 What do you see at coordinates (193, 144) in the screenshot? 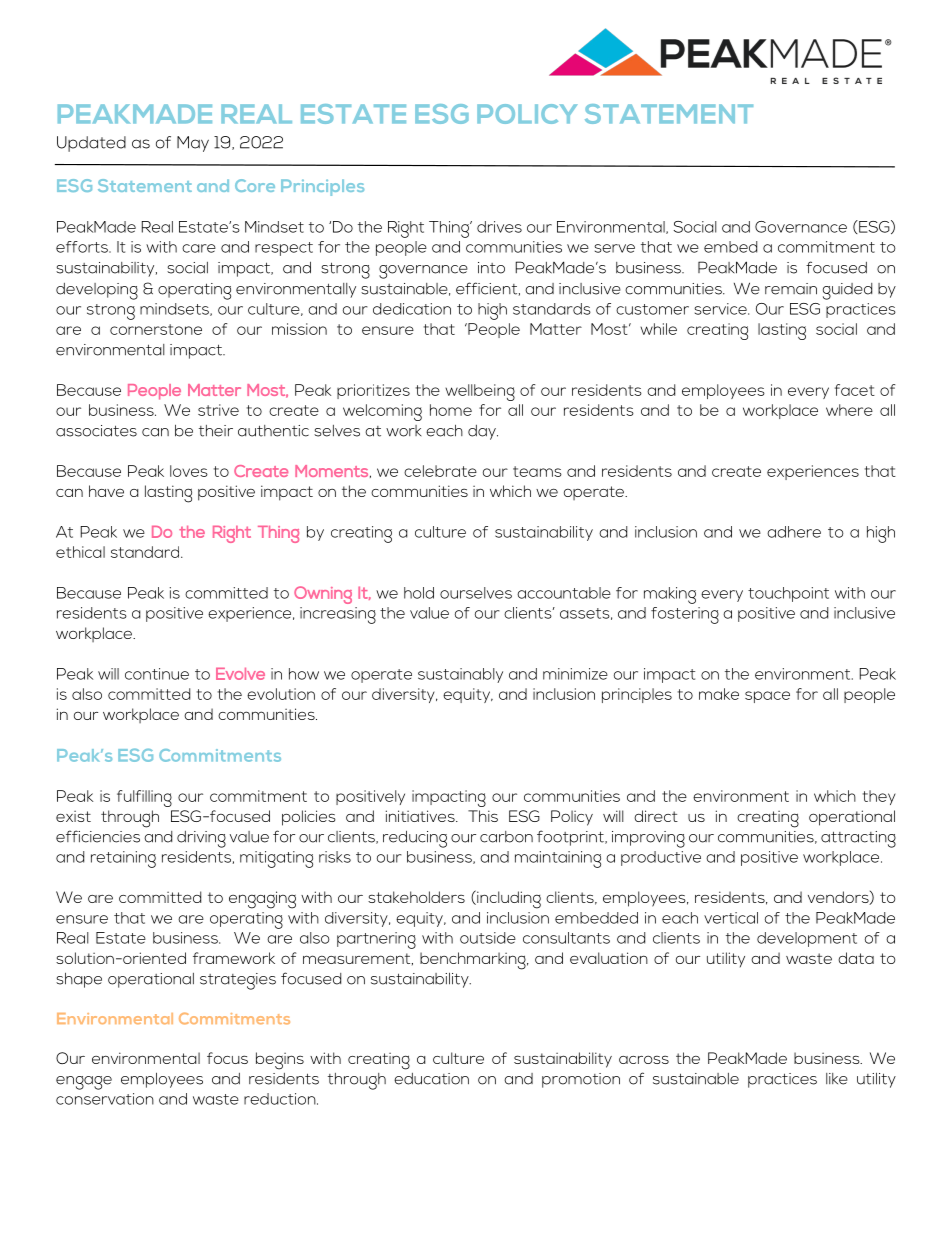
I see `May` at bounding box center [193, 144].
